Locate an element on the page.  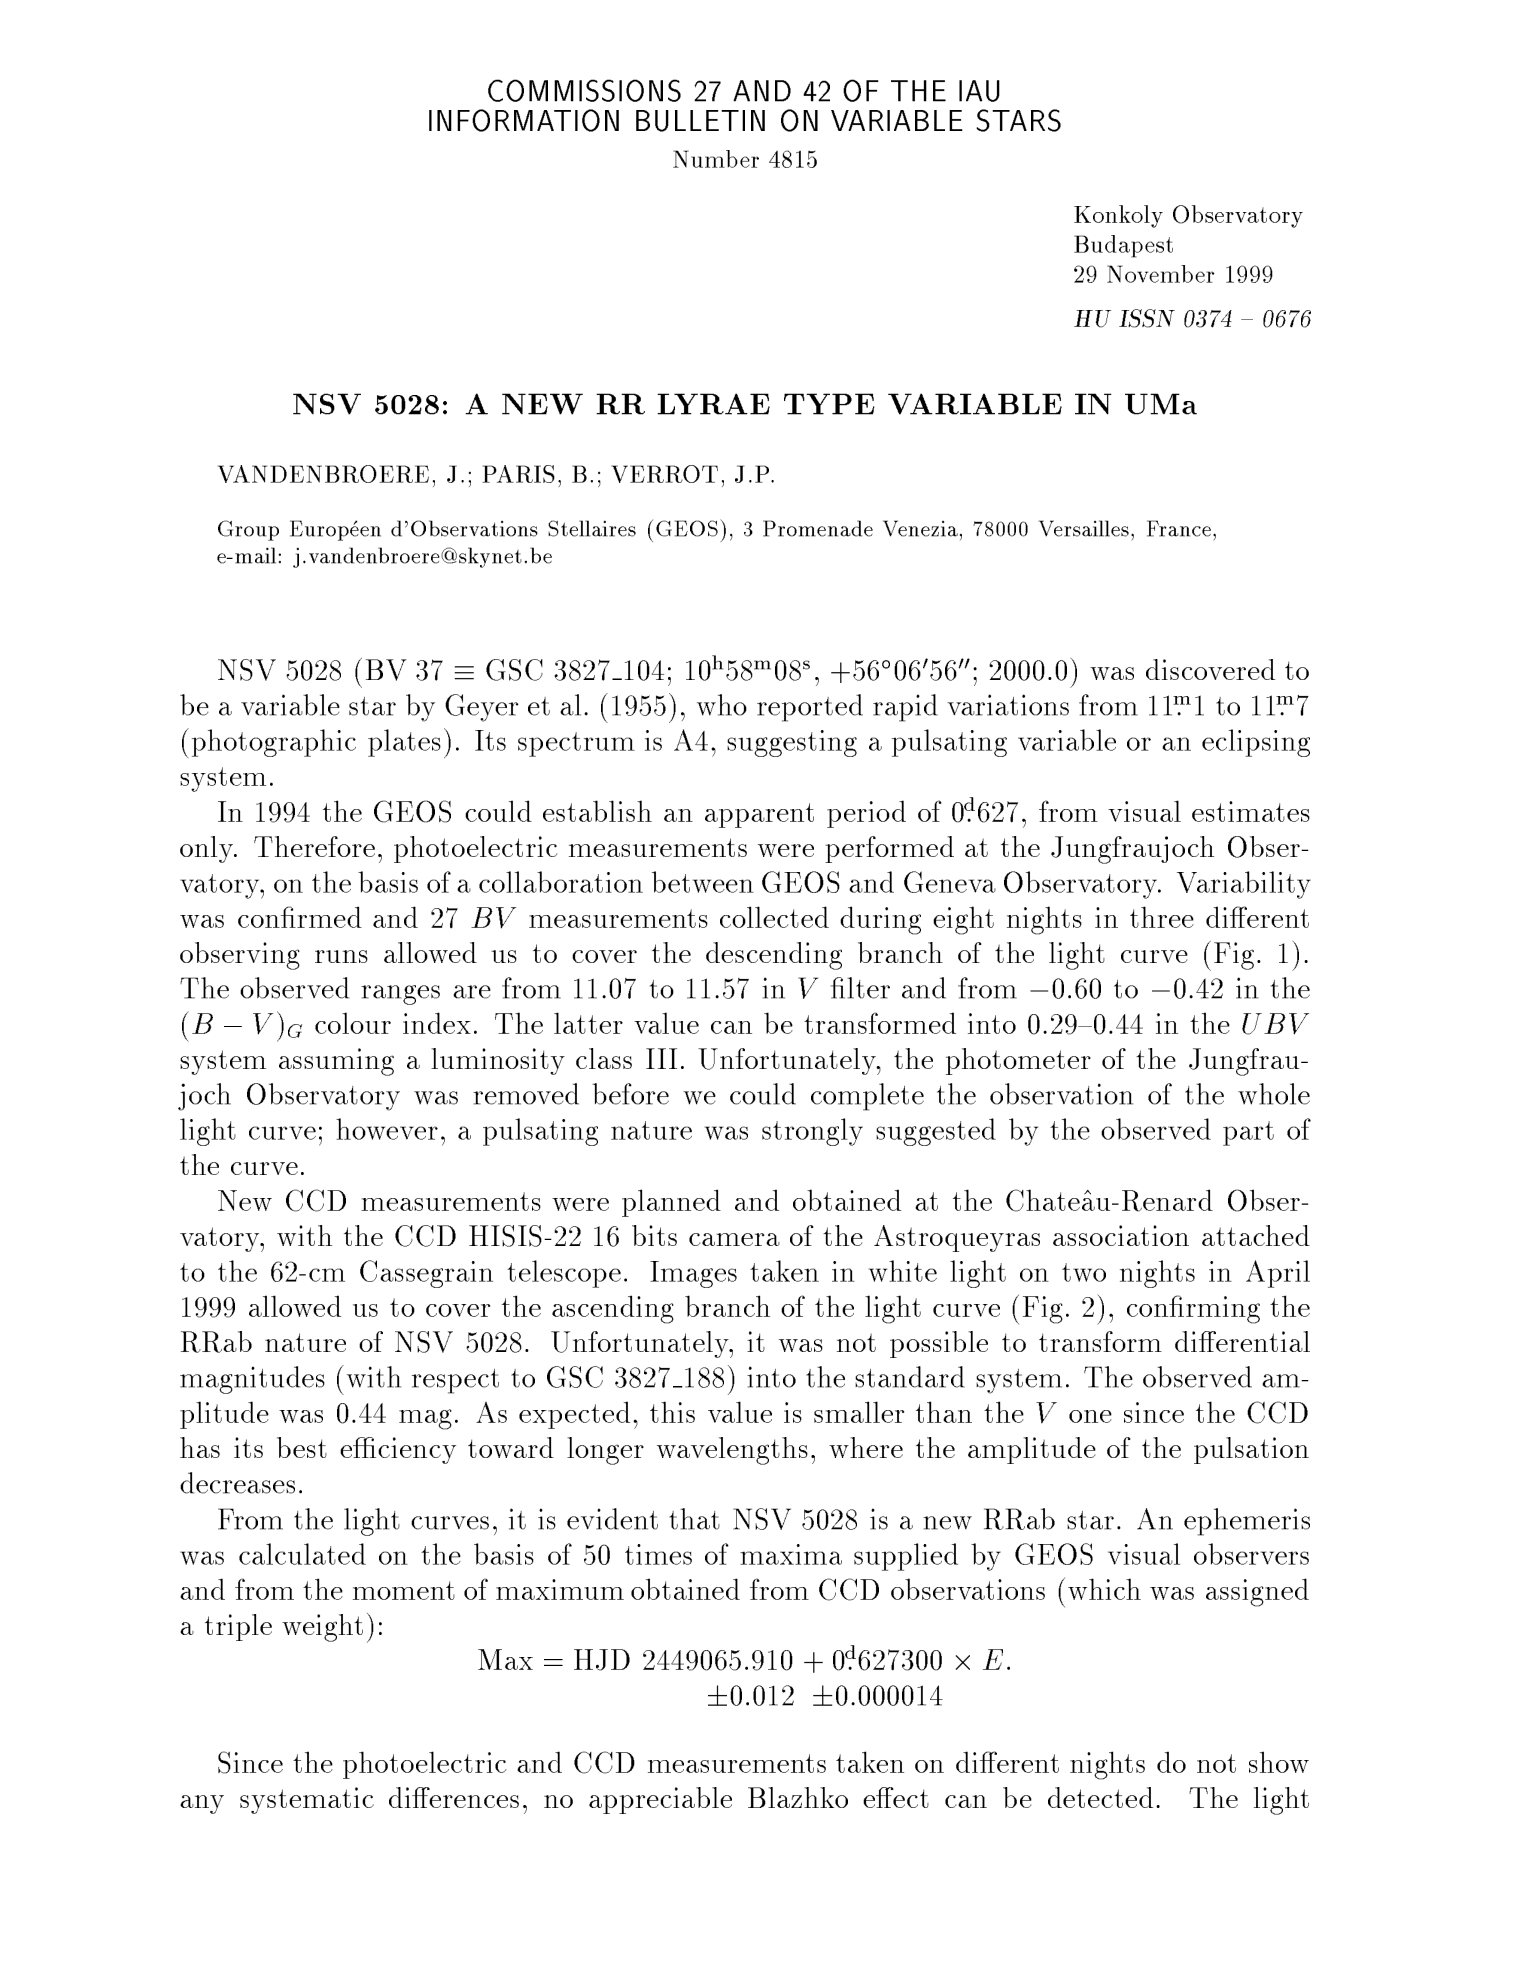
camera is located at coordinates (734, 1239).
